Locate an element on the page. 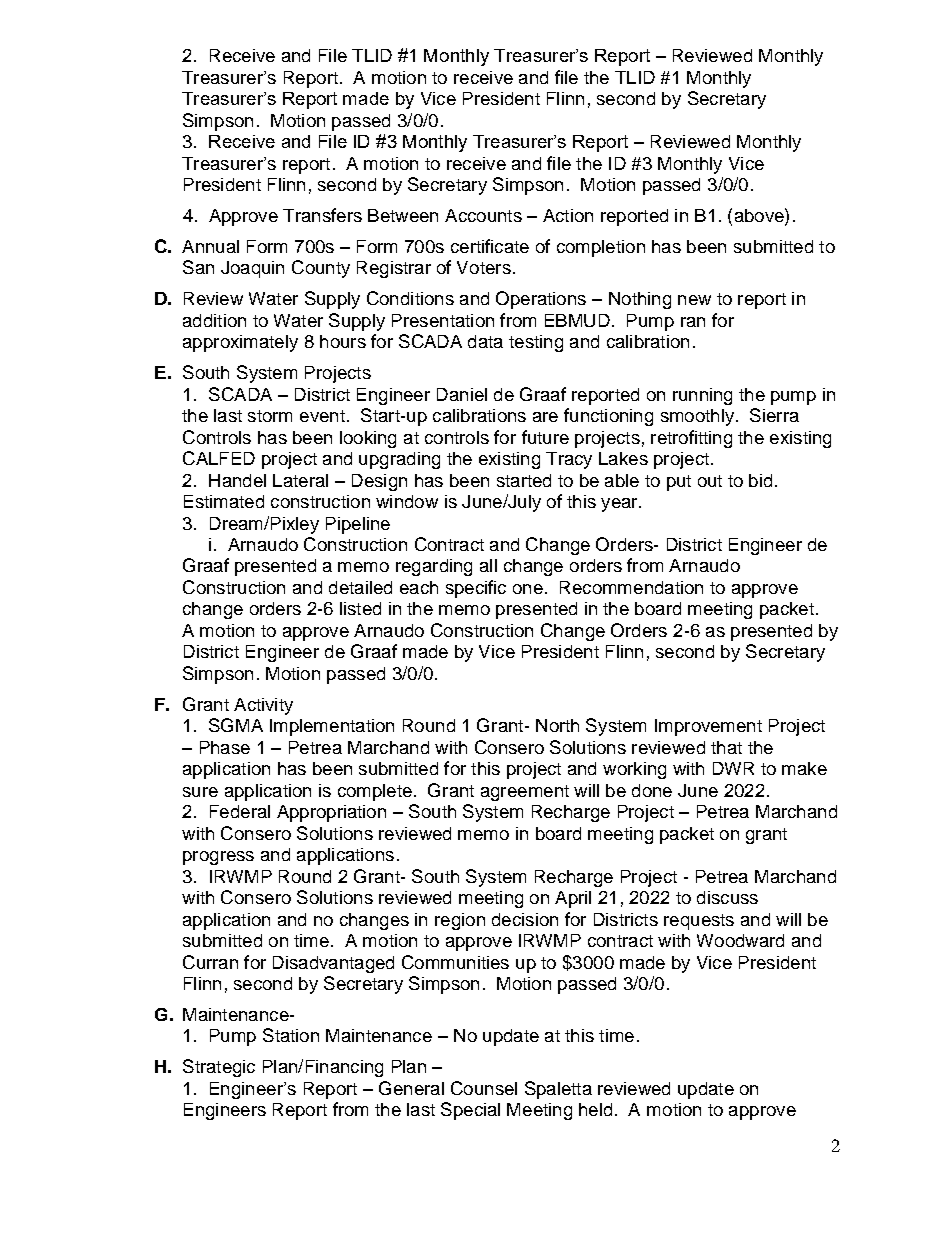 This document has height=1233, width=952. agreement is located at coordinates (525, 793).
